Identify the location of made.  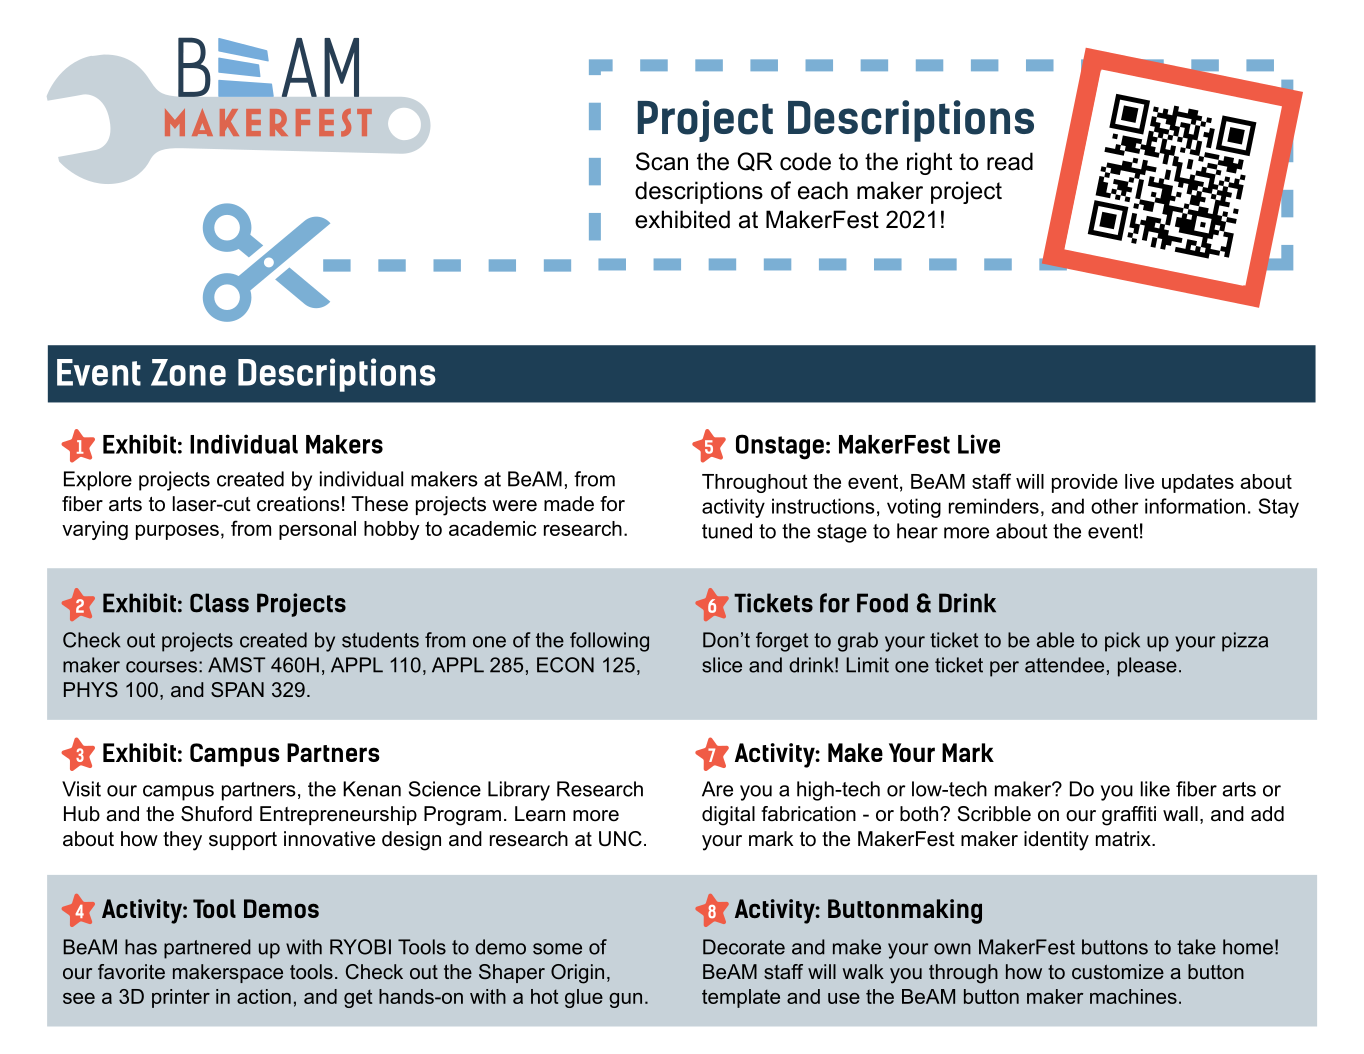
(569, 504).
